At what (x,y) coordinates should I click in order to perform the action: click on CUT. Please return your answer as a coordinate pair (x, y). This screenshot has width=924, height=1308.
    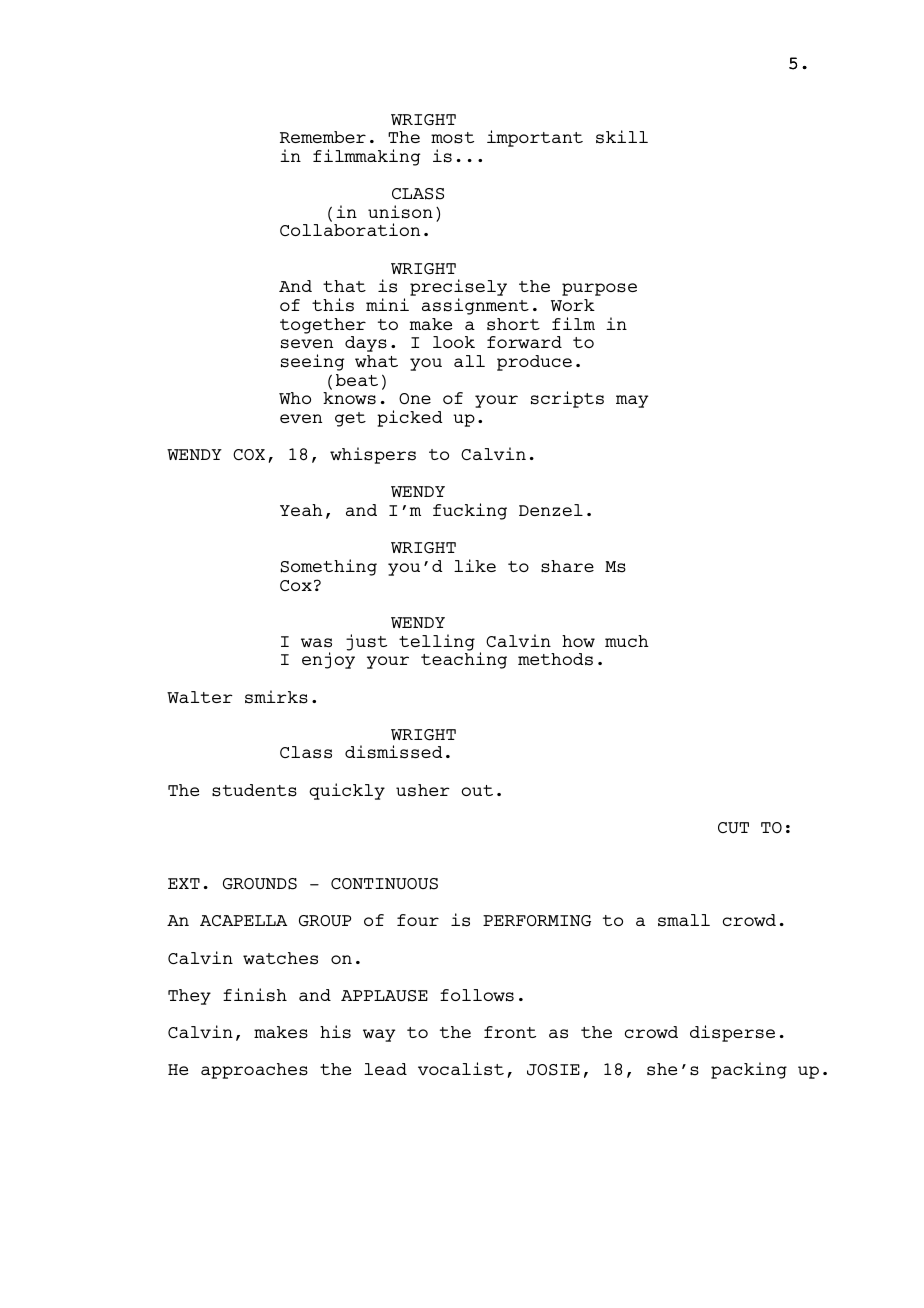
    Looking at the image, I should click on (733, 827).
